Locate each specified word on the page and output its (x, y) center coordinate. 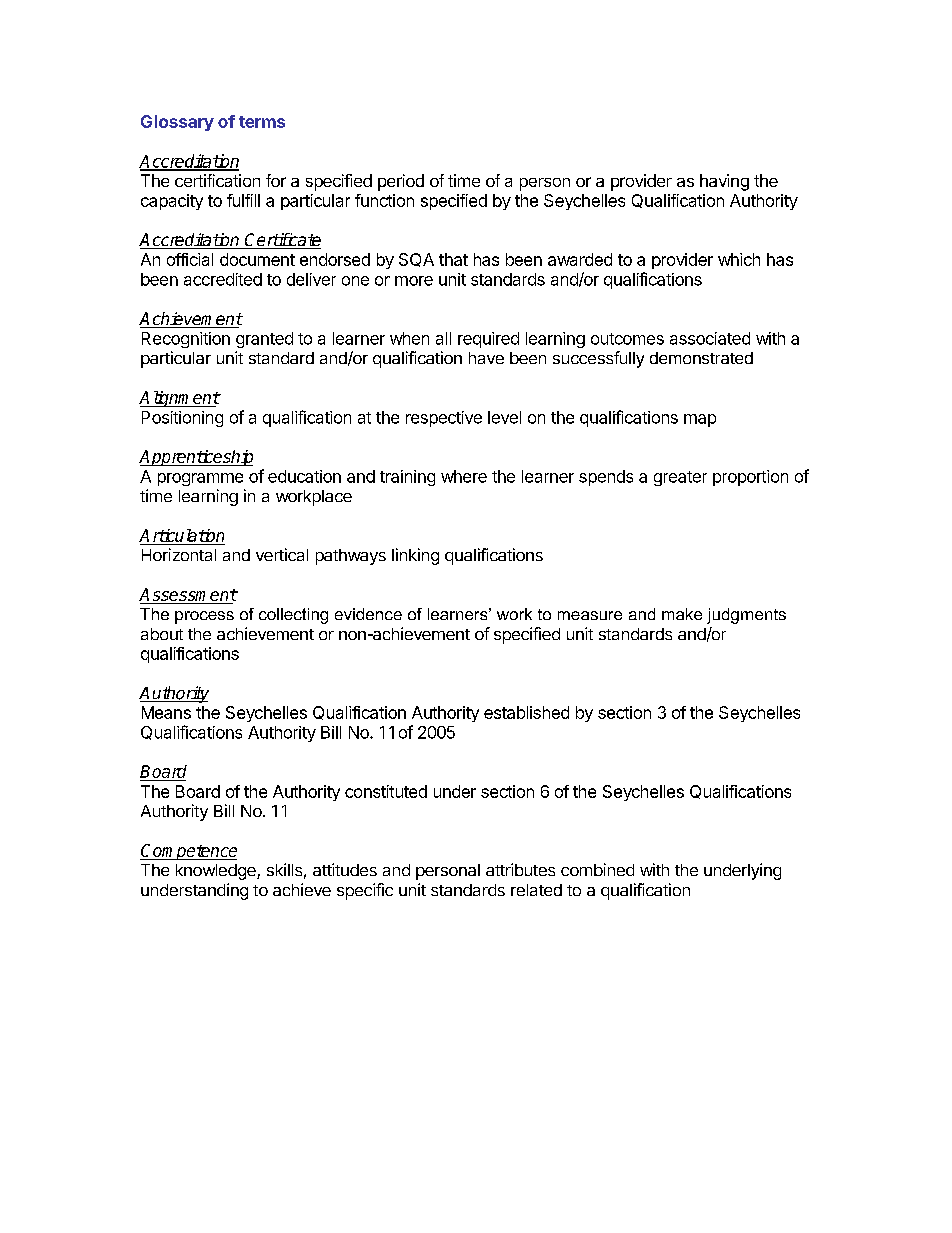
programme (200, 479)
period (401, 182)
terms (262, 122)
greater (680, 478)
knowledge (217, 872)
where (464, 476)
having (724, 182)
